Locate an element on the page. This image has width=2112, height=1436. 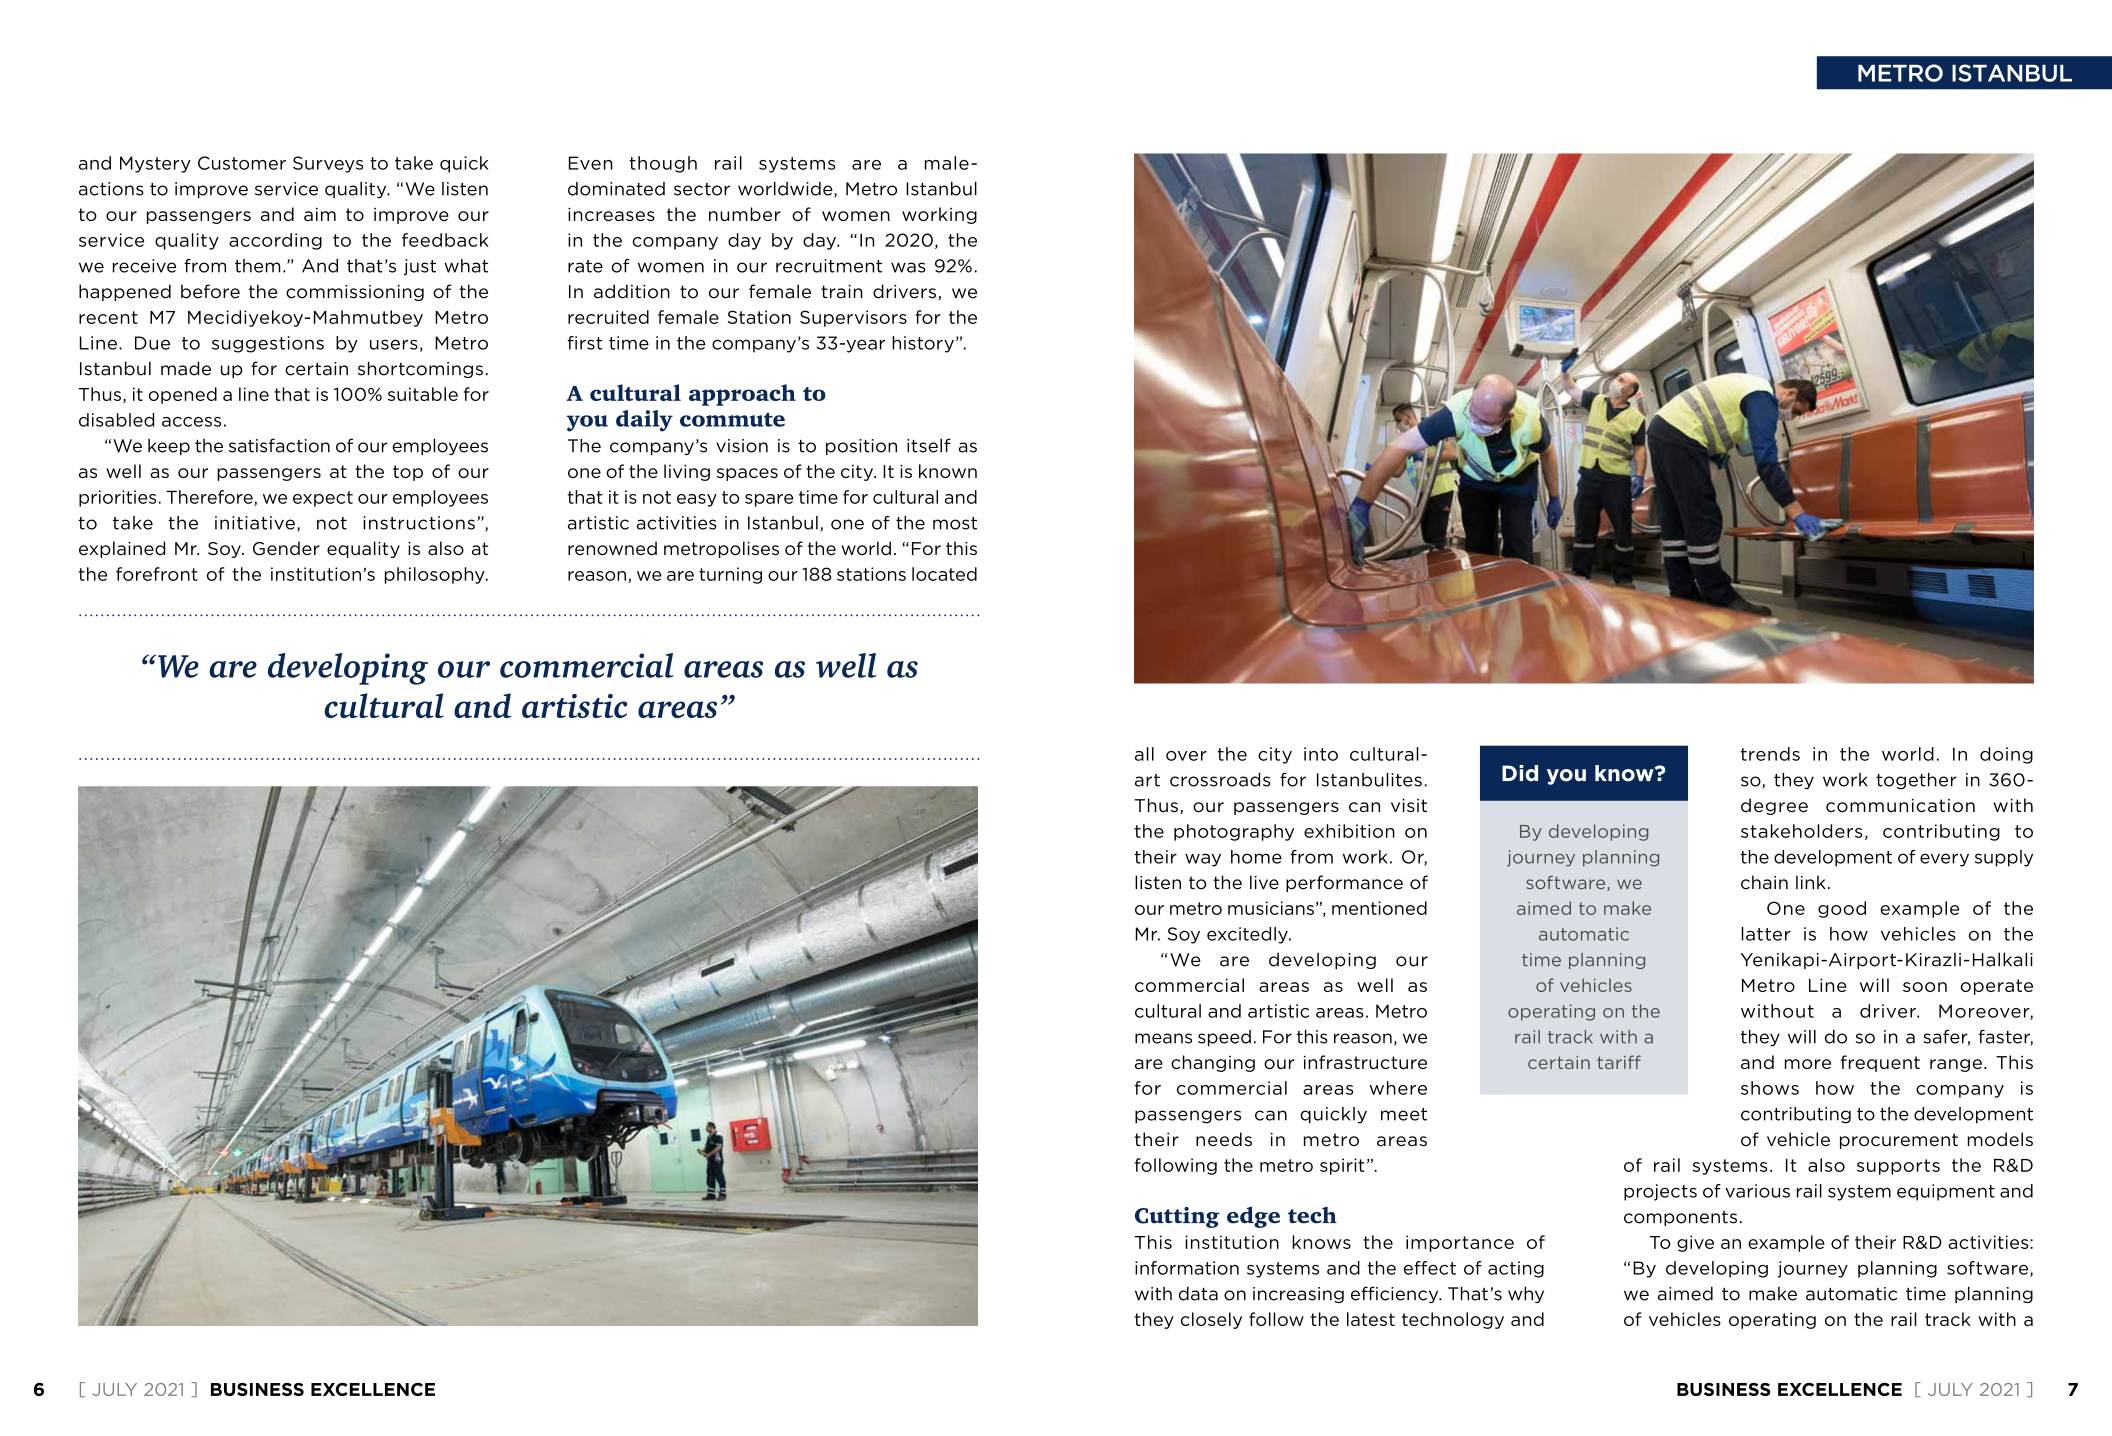
itself is located at coordinates (929, 445).
